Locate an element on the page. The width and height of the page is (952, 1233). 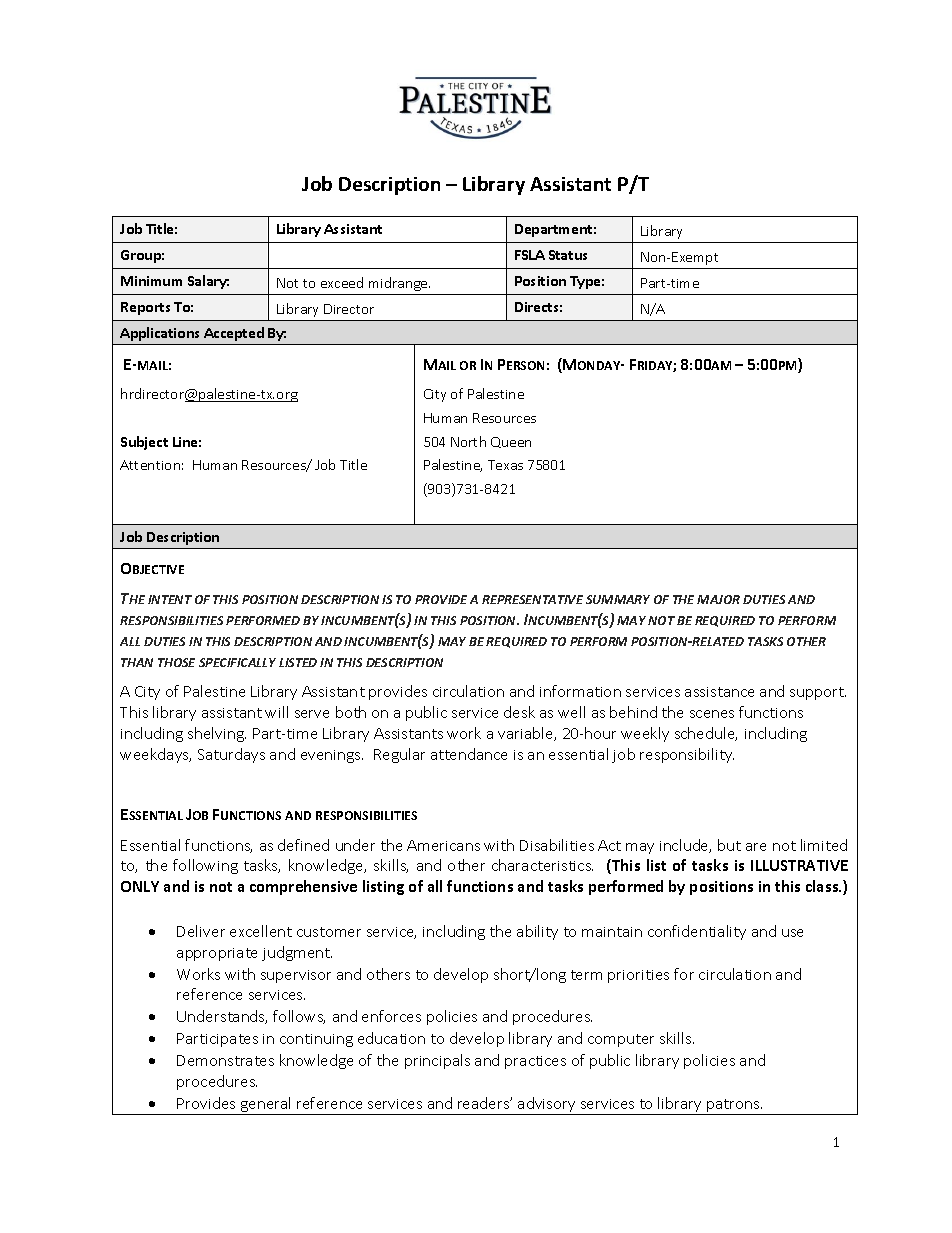
principals is located at coordinates (437, 1061).
